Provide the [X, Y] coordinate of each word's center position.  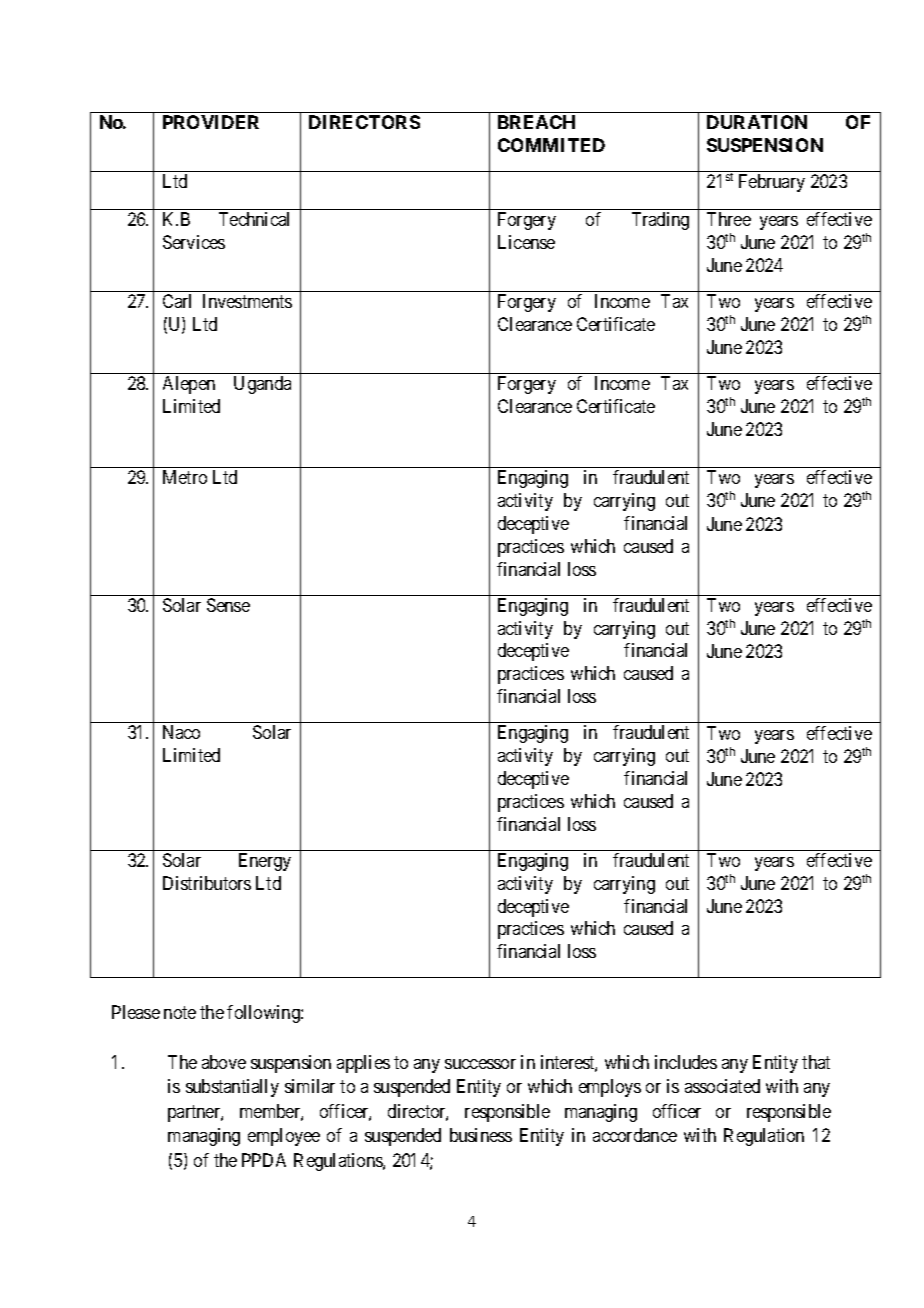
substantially [232, 1088]
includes [686, 1062]
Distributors [207, 883]
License [526, 242]
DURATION [757, 122]
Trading [660, 221]
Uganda [262, 385]
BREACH [536, 122]
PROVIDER [211, 122]
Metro [185, 477]
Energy [265, 862]
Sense [228, 605]
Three [729, 219]
